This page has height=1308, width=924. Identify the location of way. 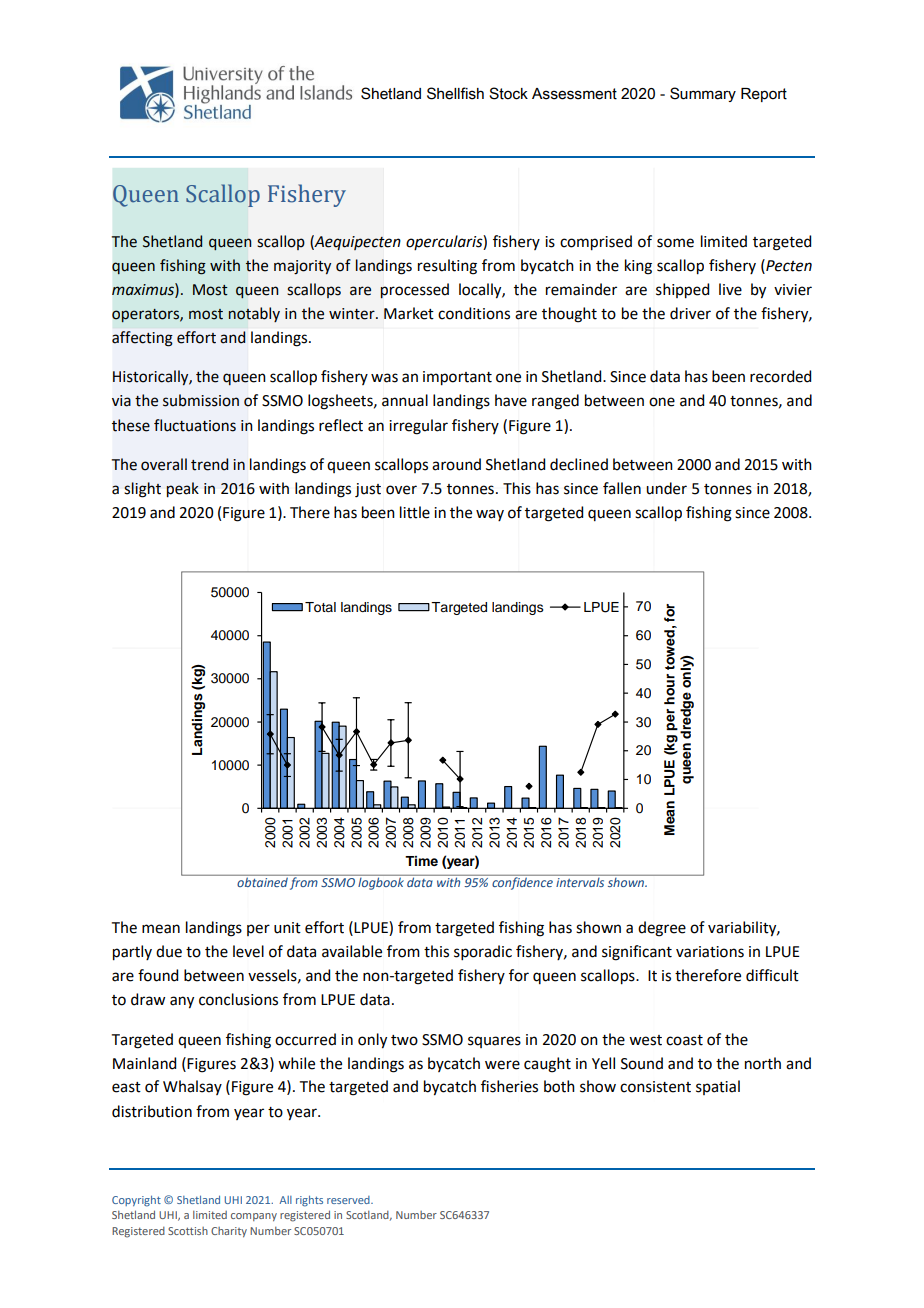
(490, 515).
